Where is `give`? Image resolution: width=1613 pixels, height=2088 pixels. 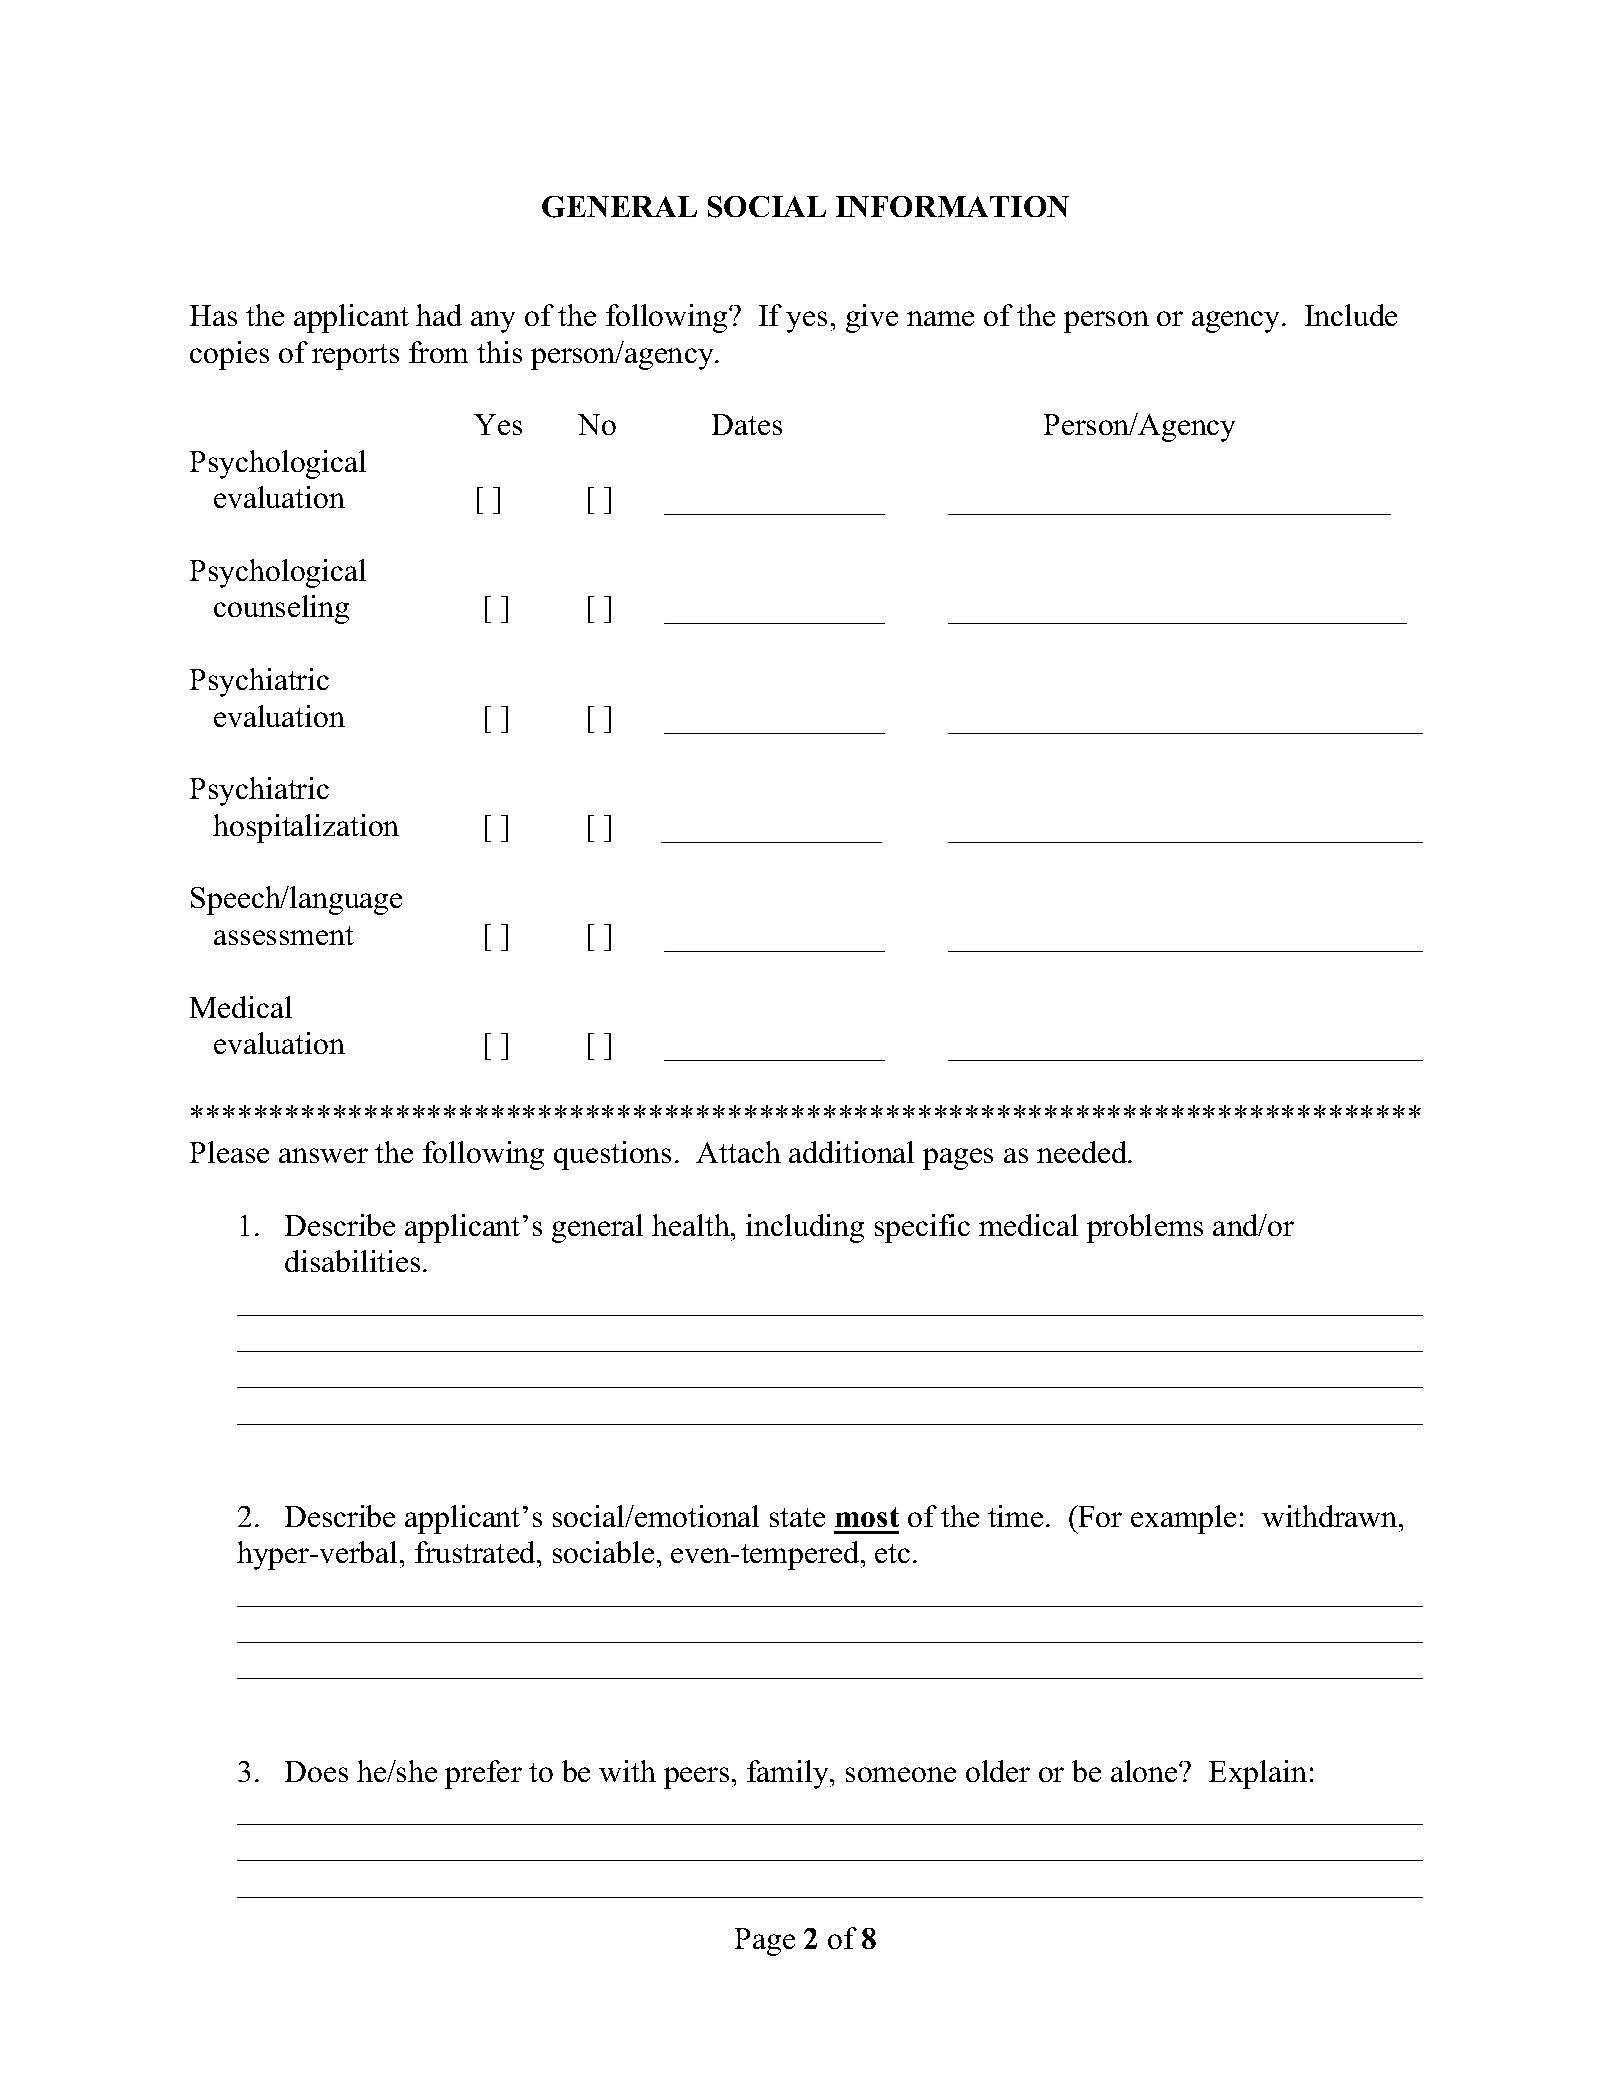 give is located at coordinates (872, 318).
